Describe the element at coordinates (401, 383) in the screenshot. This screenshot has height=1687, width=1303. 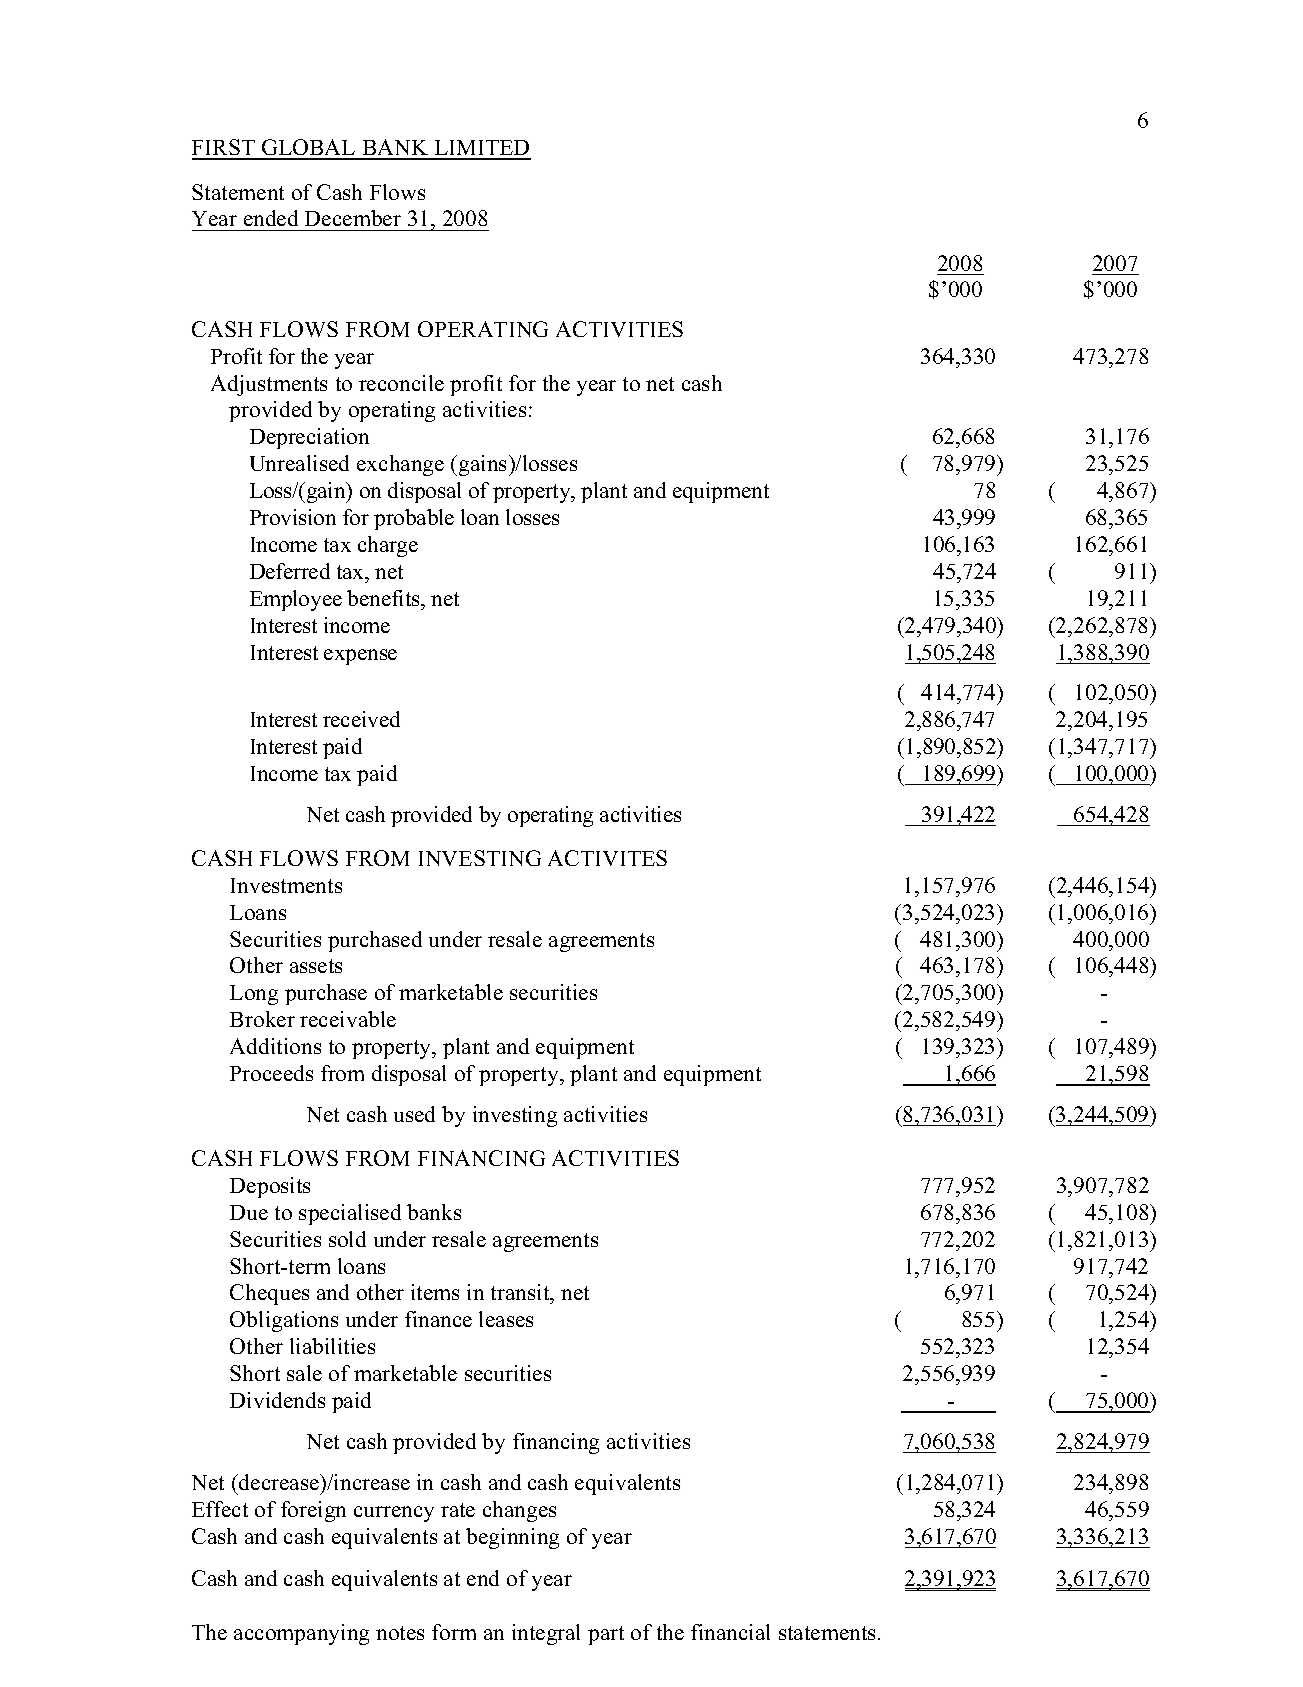
I see `reconcile` at that location.
